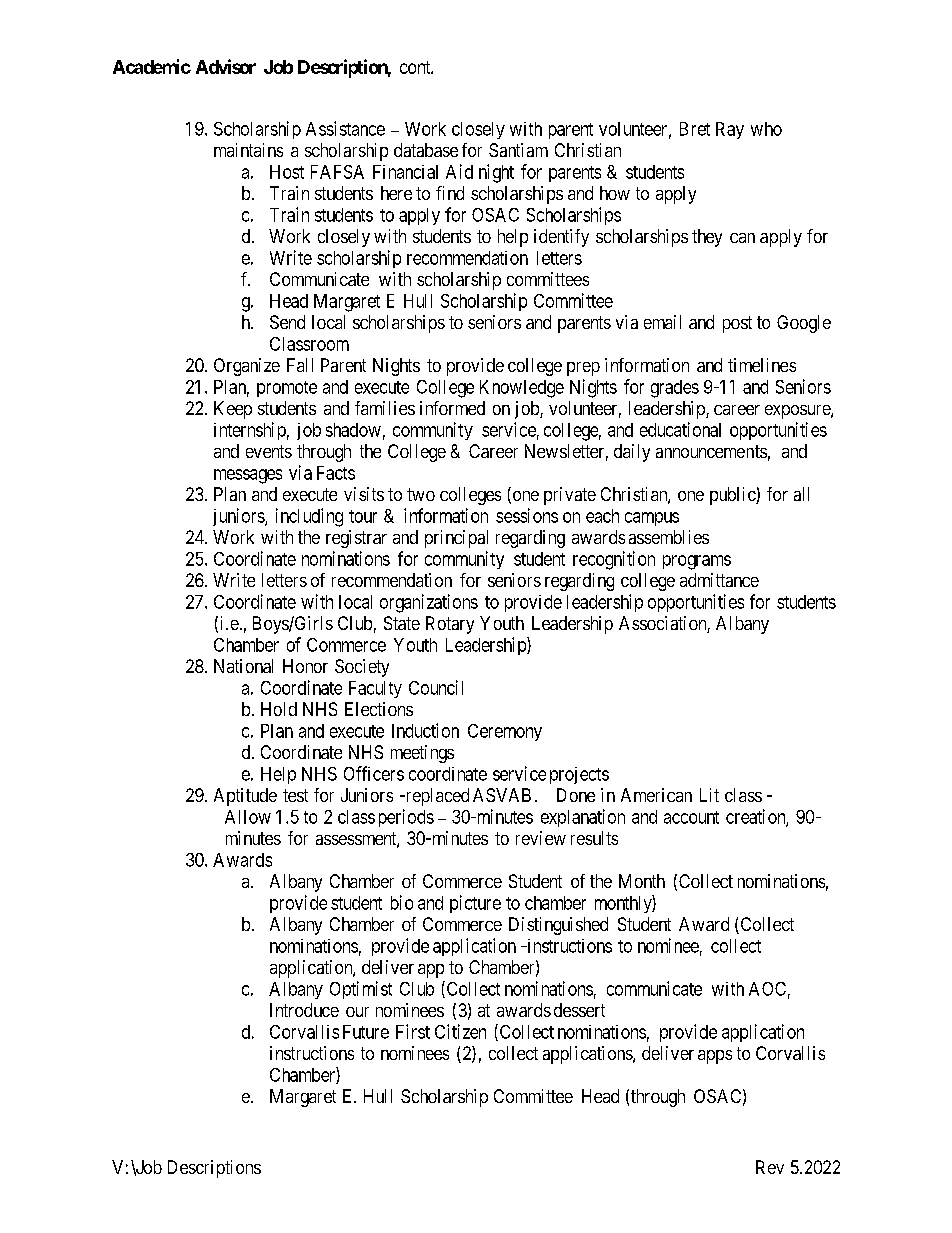 The height and width of the document is (1233, 952). What do you see at coordinates (719, 580) in the document?
I see `admittance` at bounding box center [719, 580].
